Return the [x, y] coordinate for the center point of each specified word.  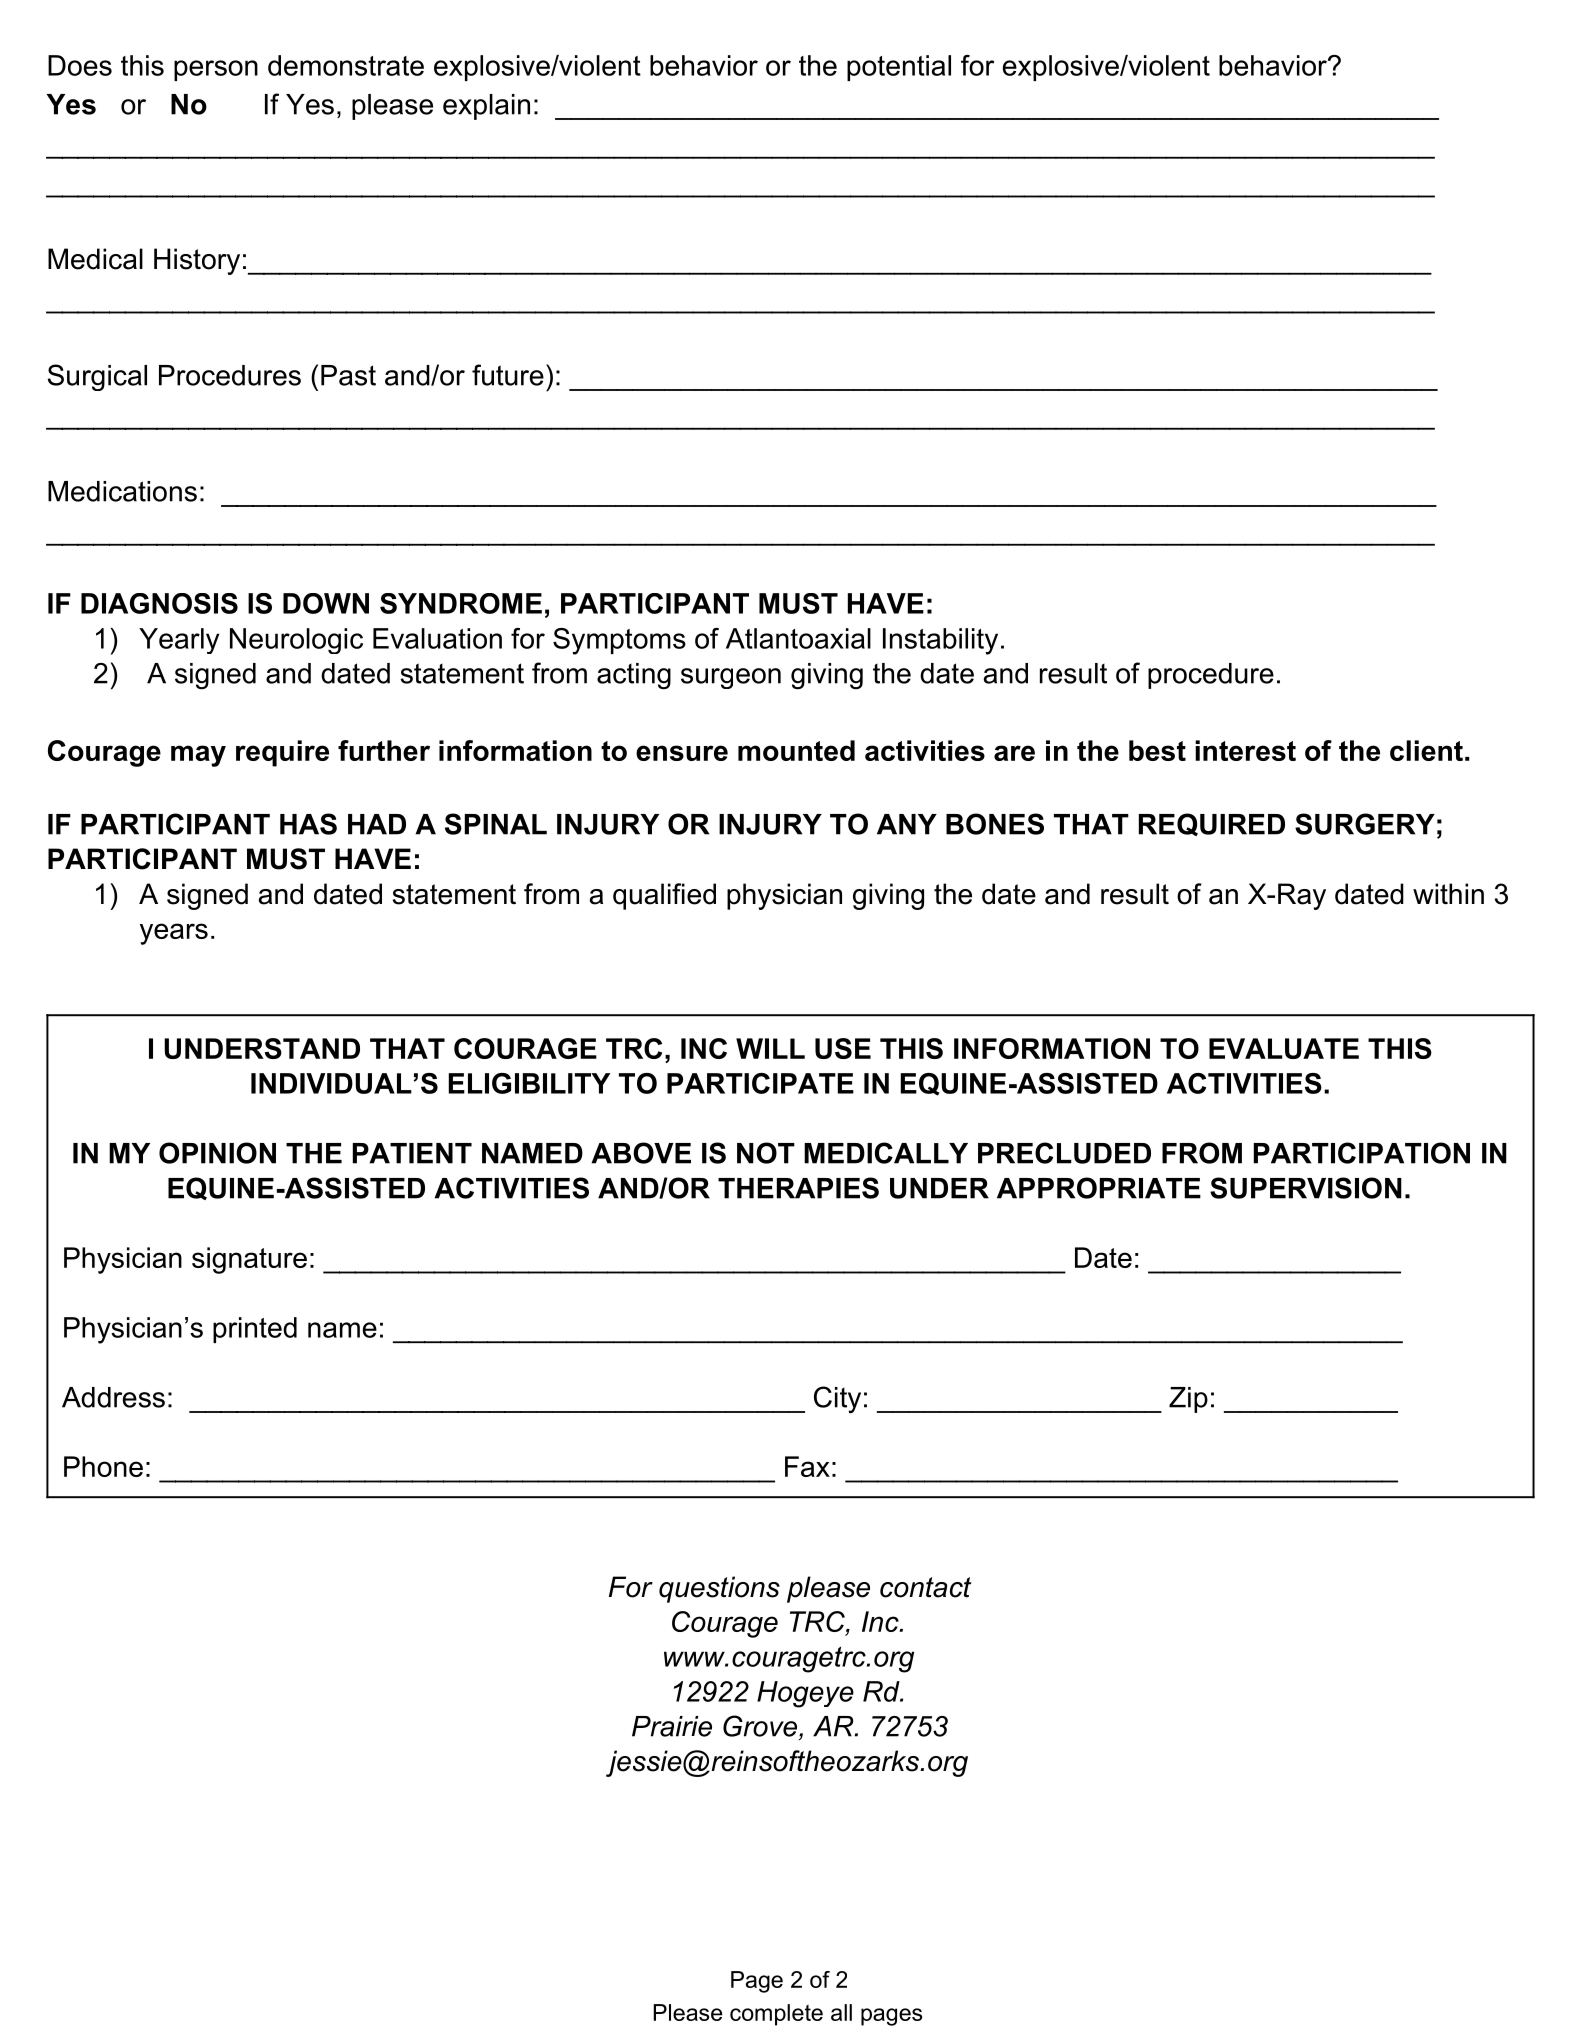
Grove [761, 1726]
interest [1245, 750]
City [837, 1400]
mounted [796, 750]
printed [255, 1330]
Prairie [672, 1726]
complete [776, 2015]
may [198, 756]
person [216, 70]
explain [486, 107]
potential [899, 68]
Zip [1188, 1400]
